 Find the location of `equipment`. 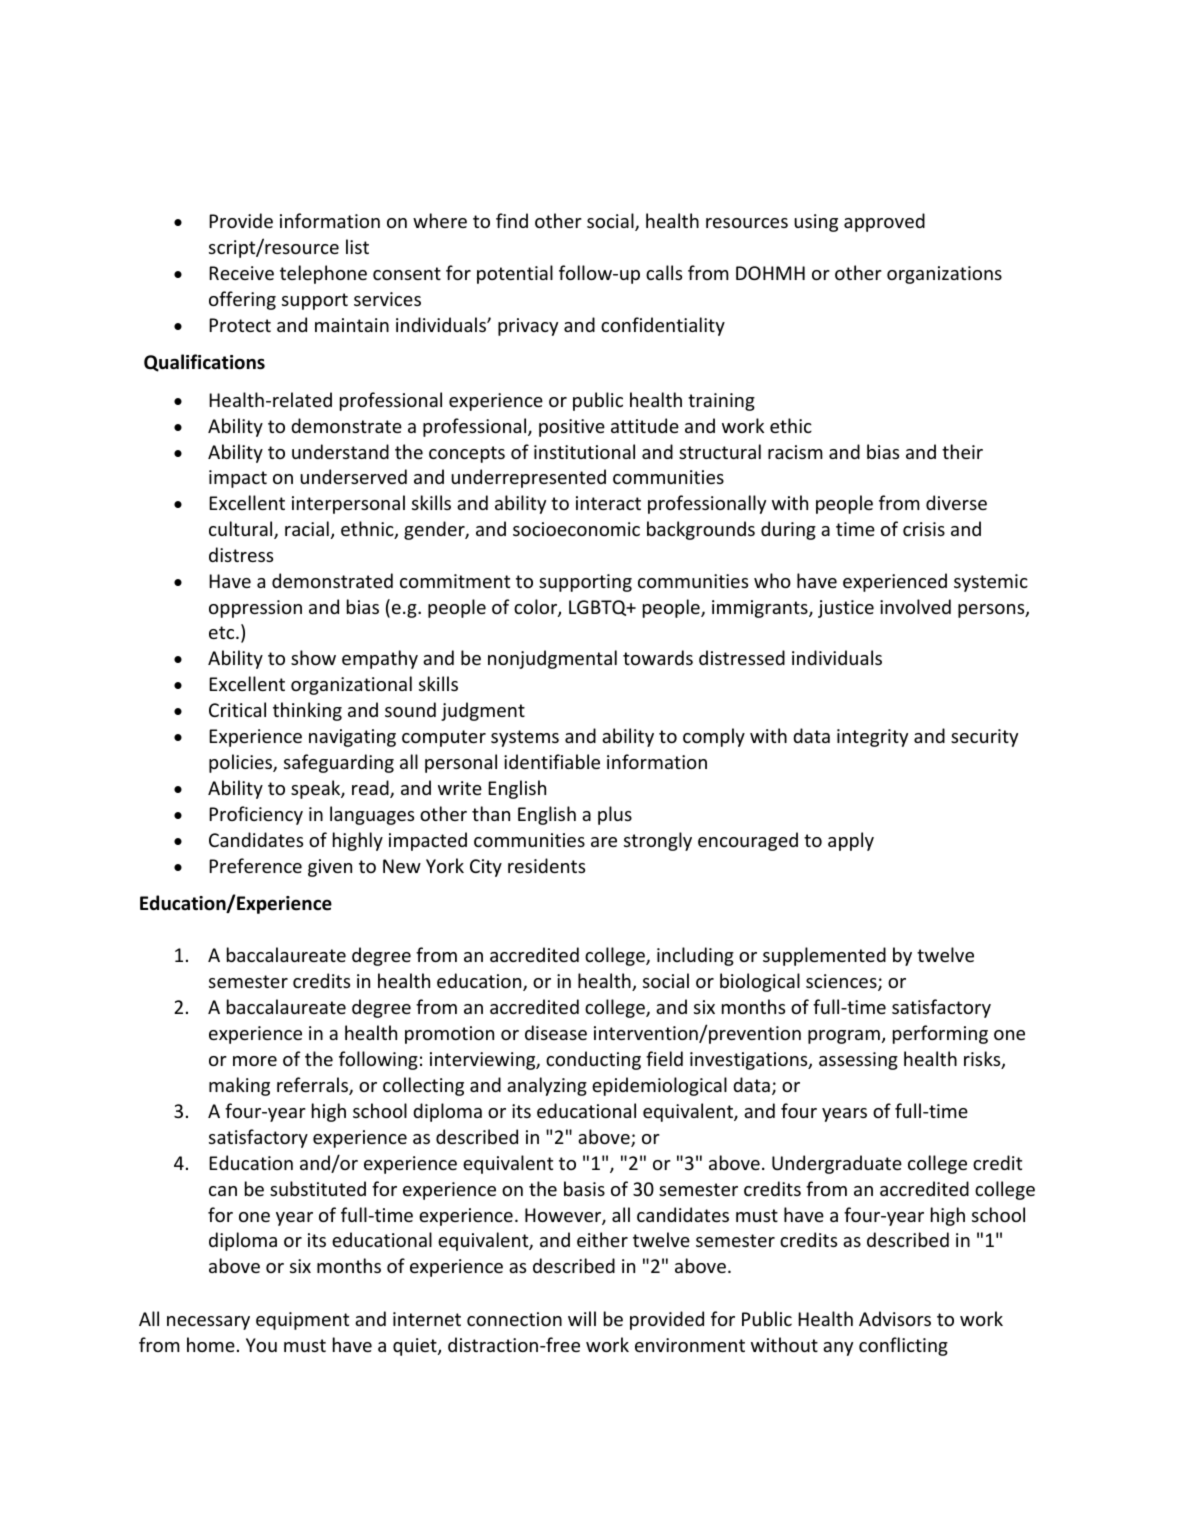

equipment is located at coordinates (302, 1321).
